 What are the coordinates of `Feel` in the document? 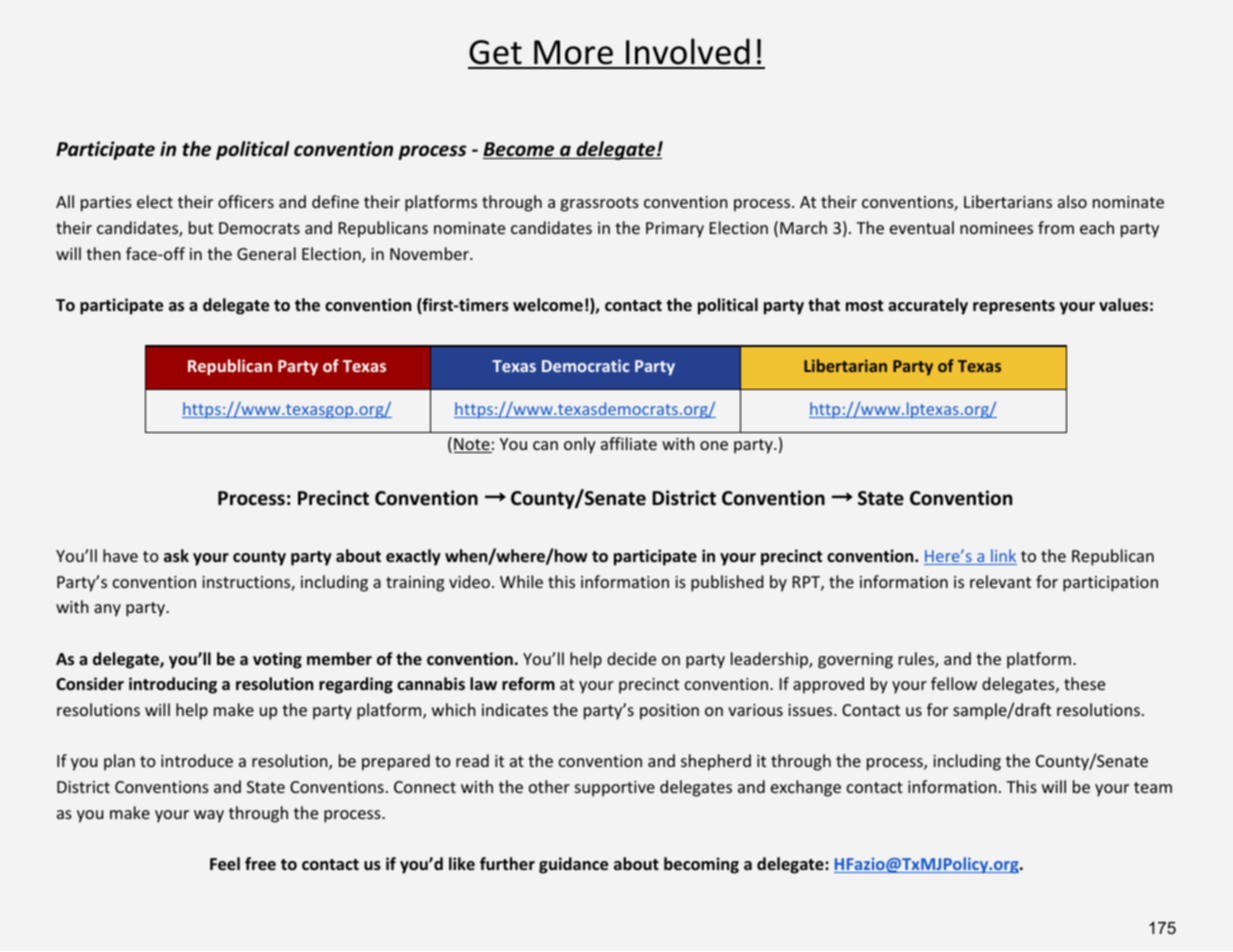 It's located at (225, 864).
